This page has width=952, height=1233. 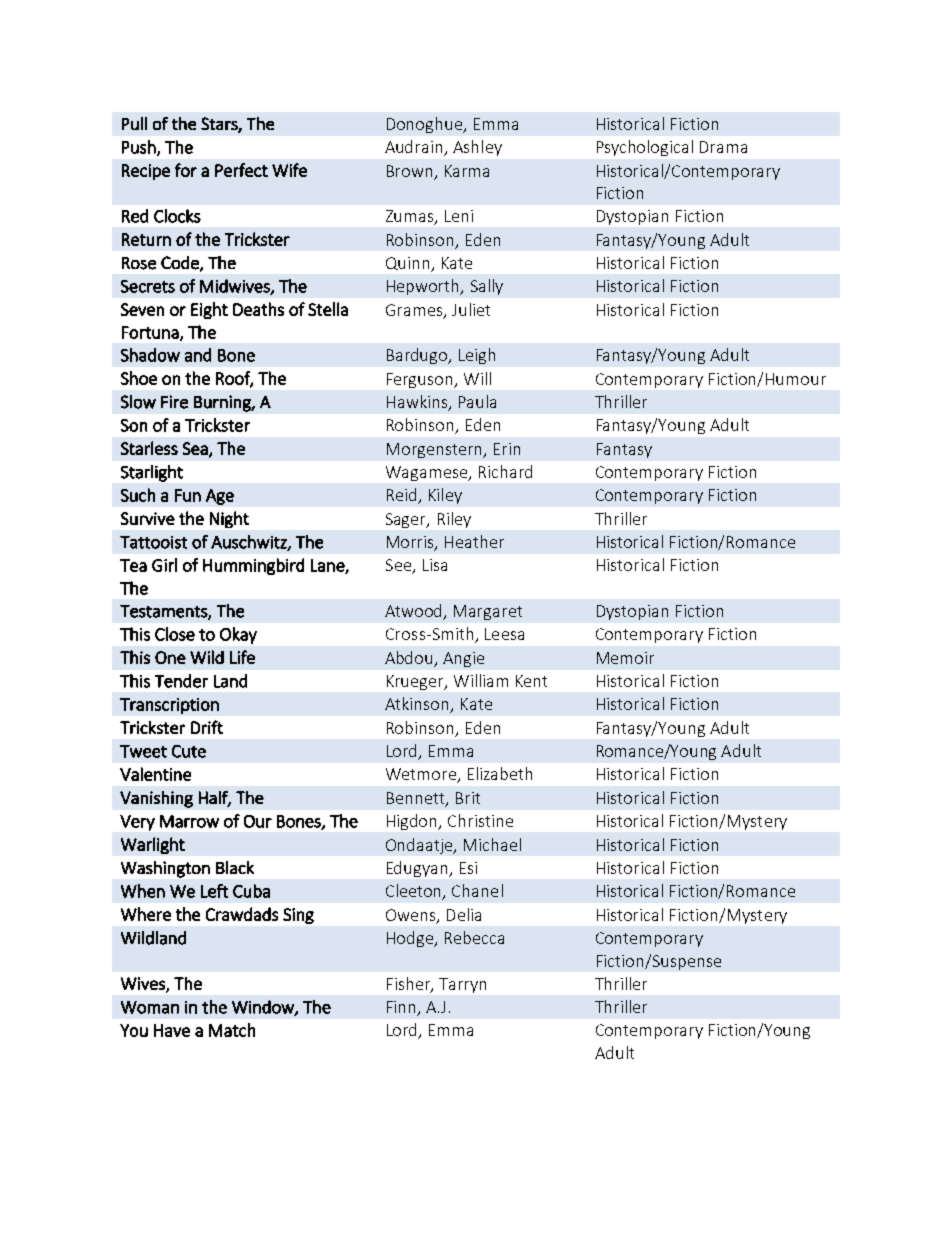 I want to click on Perfect, so click(x=241, y=170).
